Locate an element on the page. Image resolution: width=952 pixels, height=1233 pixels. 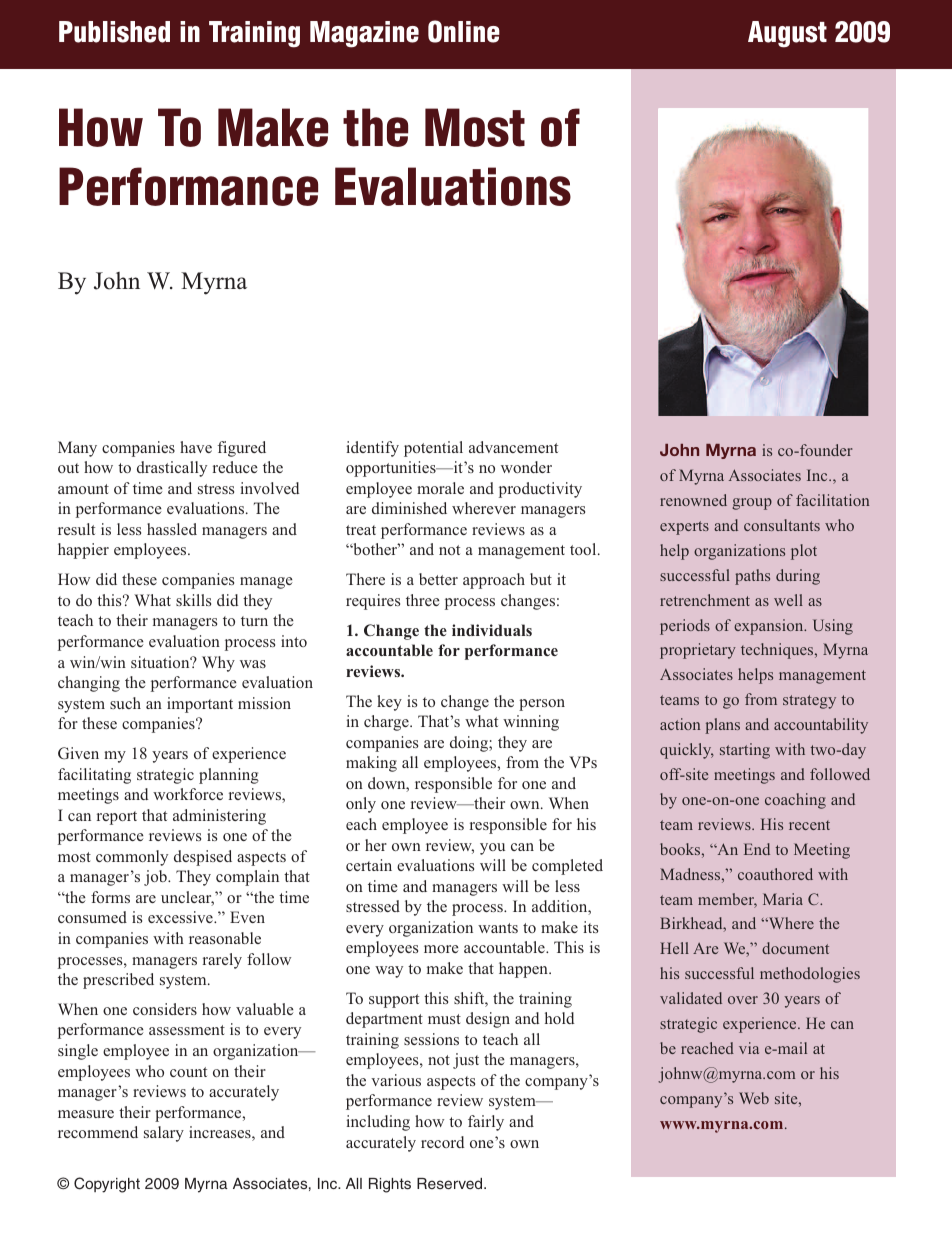
doing is located at coordinates (470, 744).
